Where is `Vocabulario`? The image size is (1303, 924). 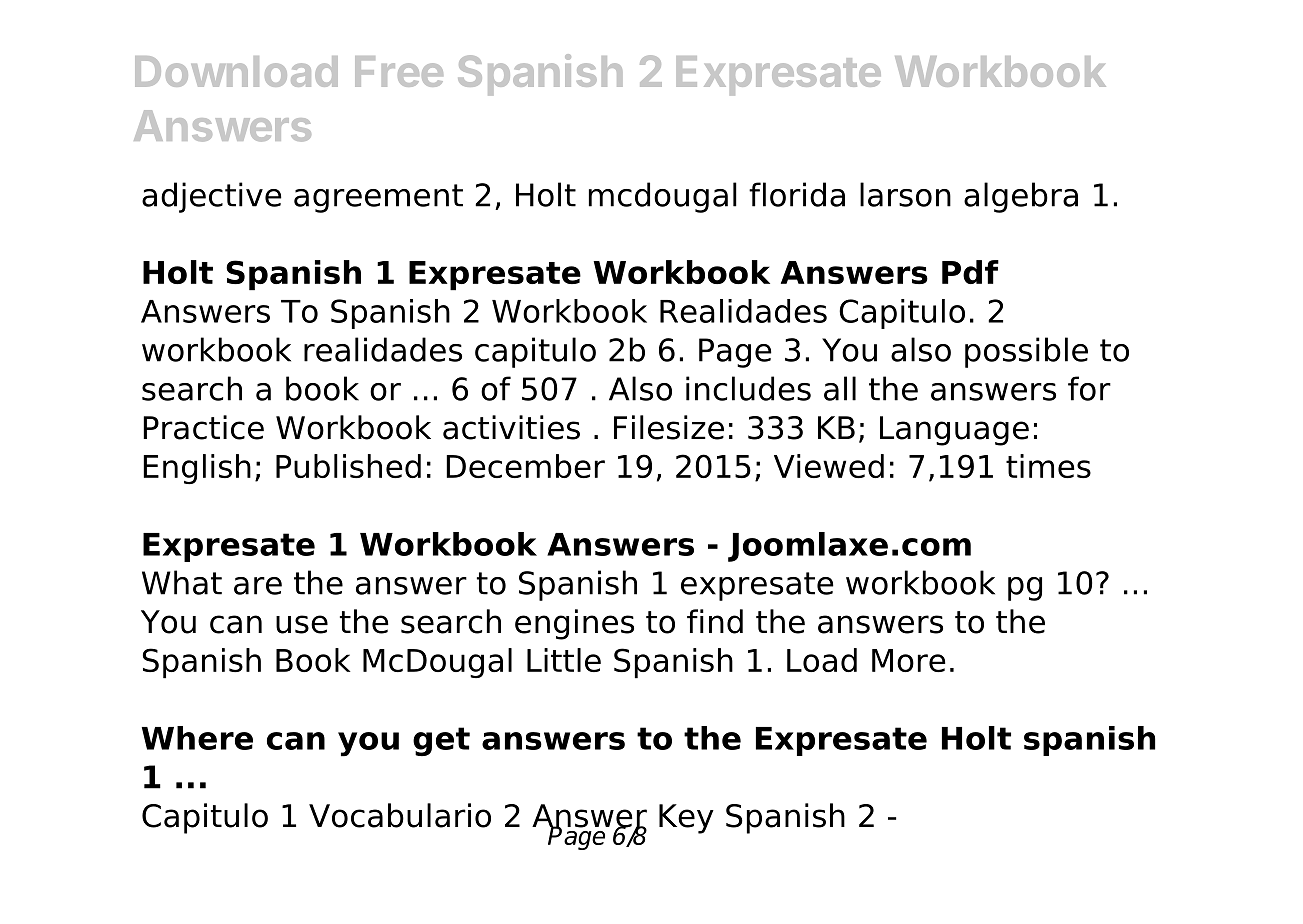 Vocabulario is located at coordinates (400, 815).
